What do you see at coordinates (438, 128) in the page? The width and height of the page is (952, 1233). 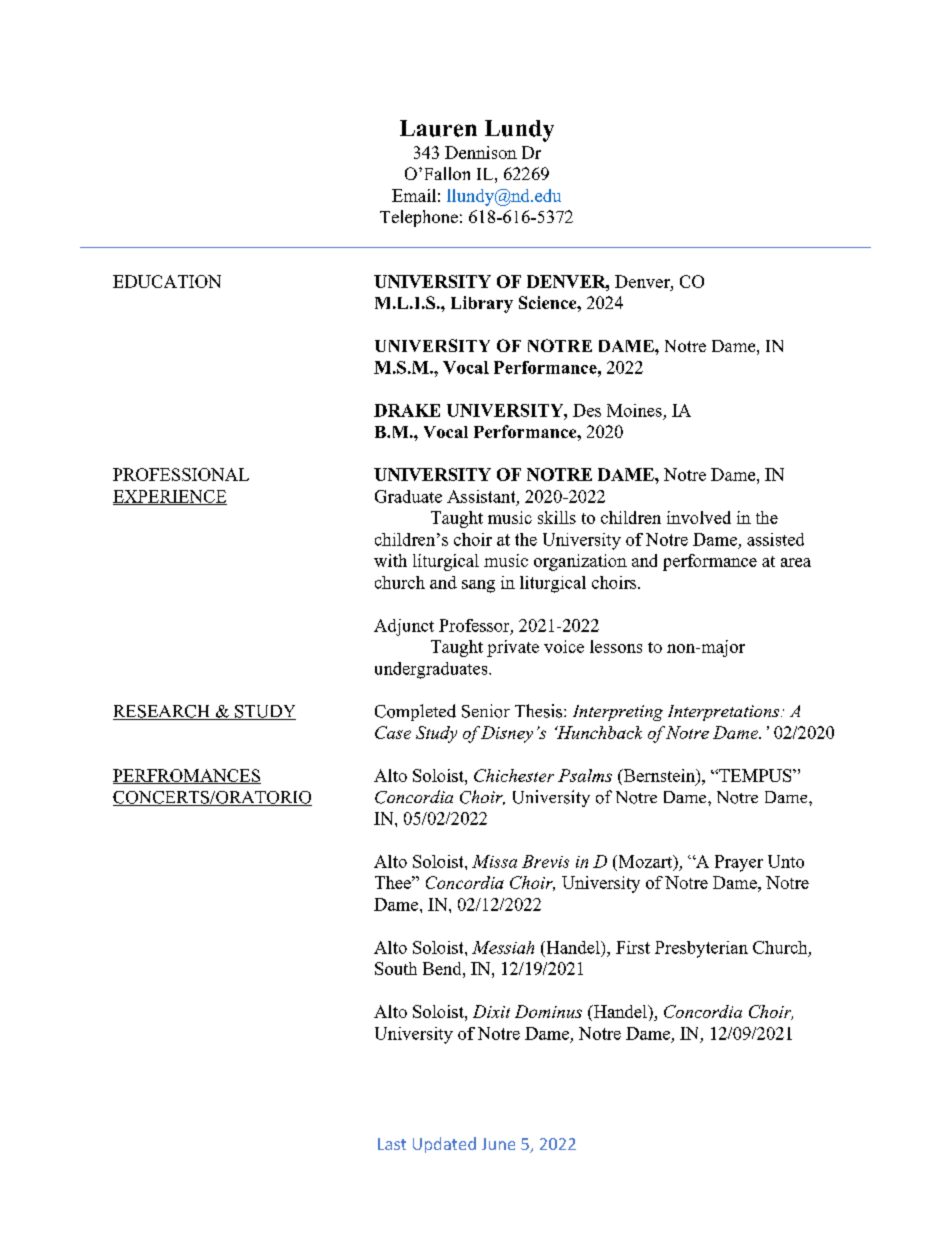 I see `Lauren` at bounding box center [438, 128].
